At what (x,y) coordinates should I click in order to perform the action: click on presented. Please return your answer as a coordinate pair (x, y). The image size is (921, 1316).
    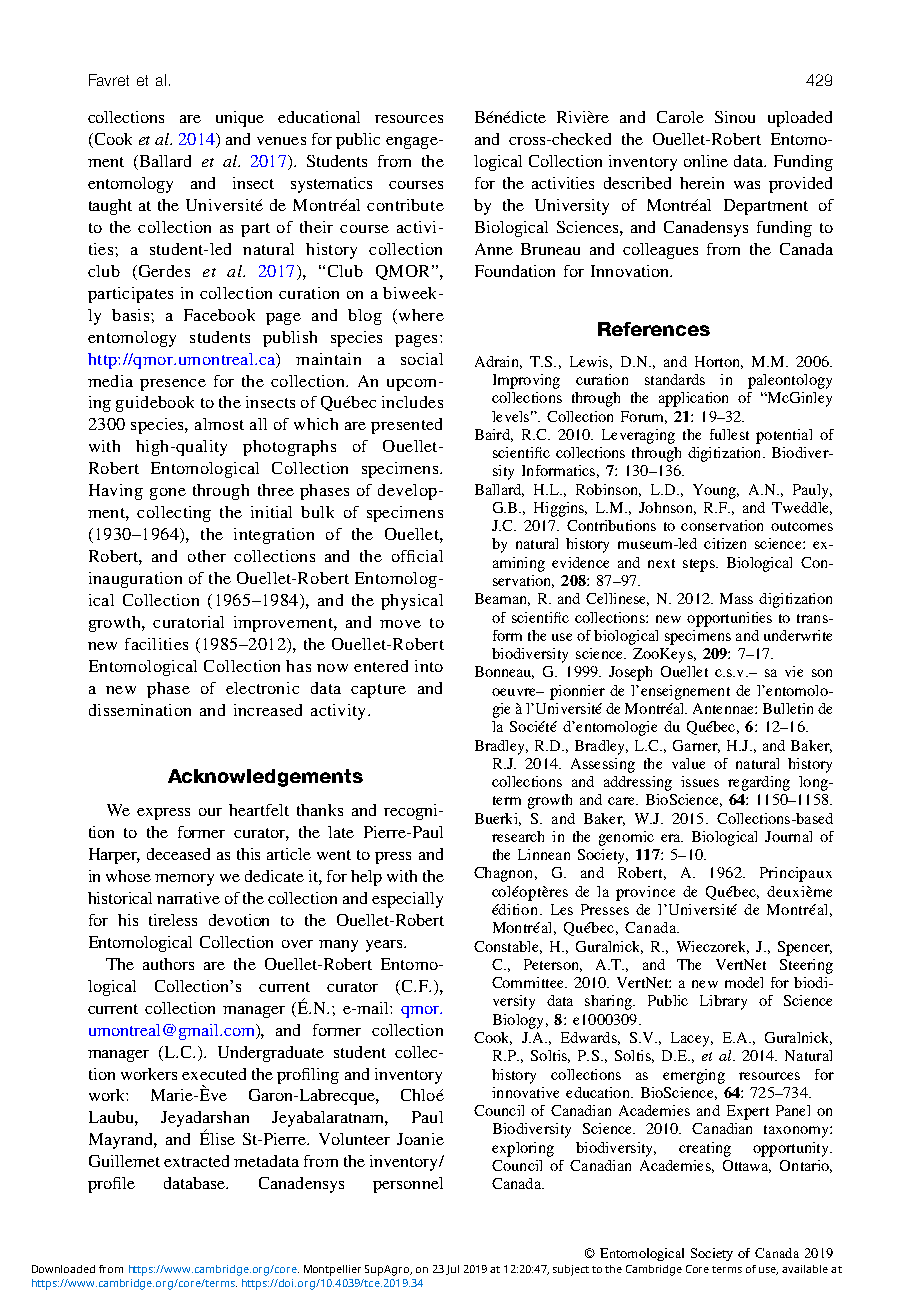
    Looking at the image, I should click on (406, 426).
